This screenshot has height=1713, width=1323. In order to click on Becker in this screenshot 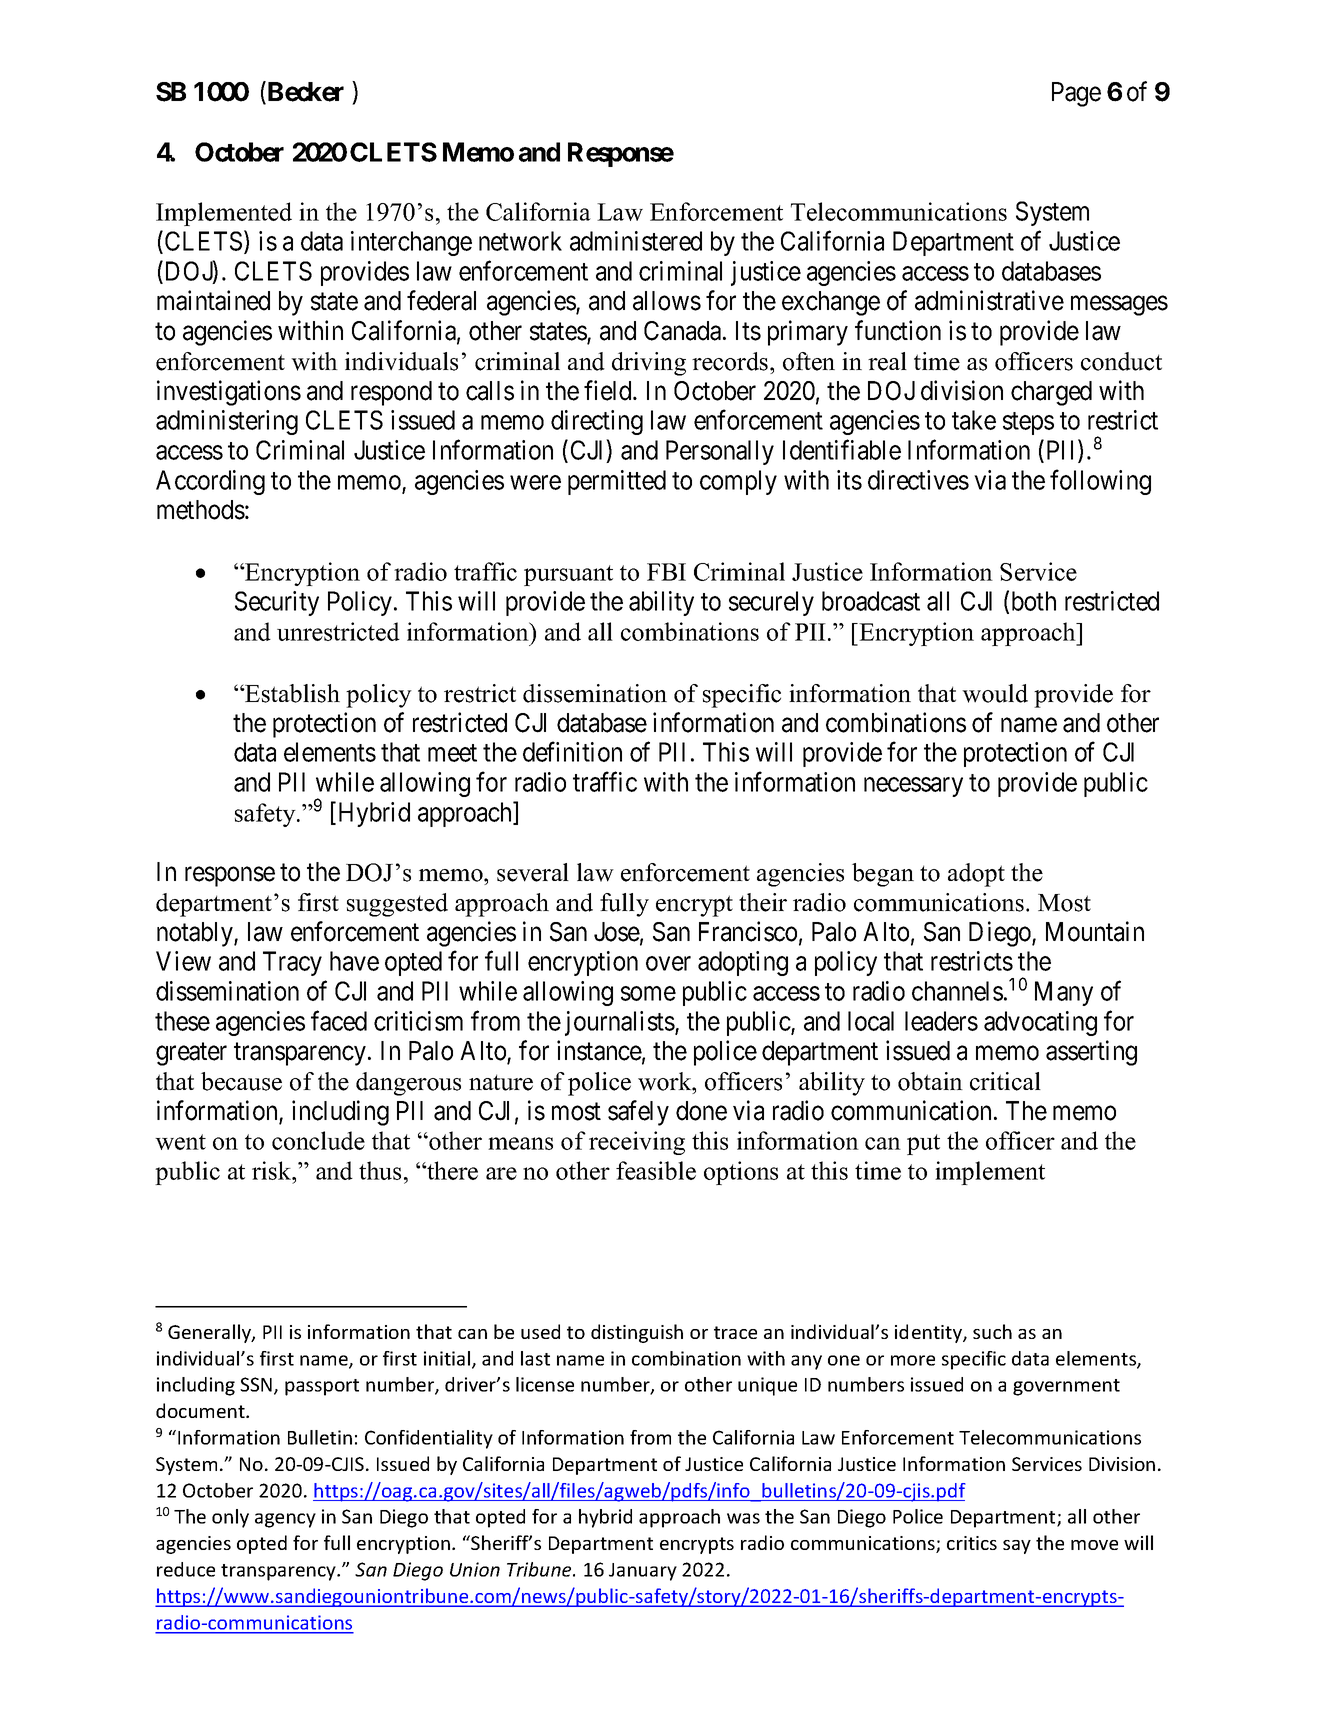, I will do `click(304, 92)`.
